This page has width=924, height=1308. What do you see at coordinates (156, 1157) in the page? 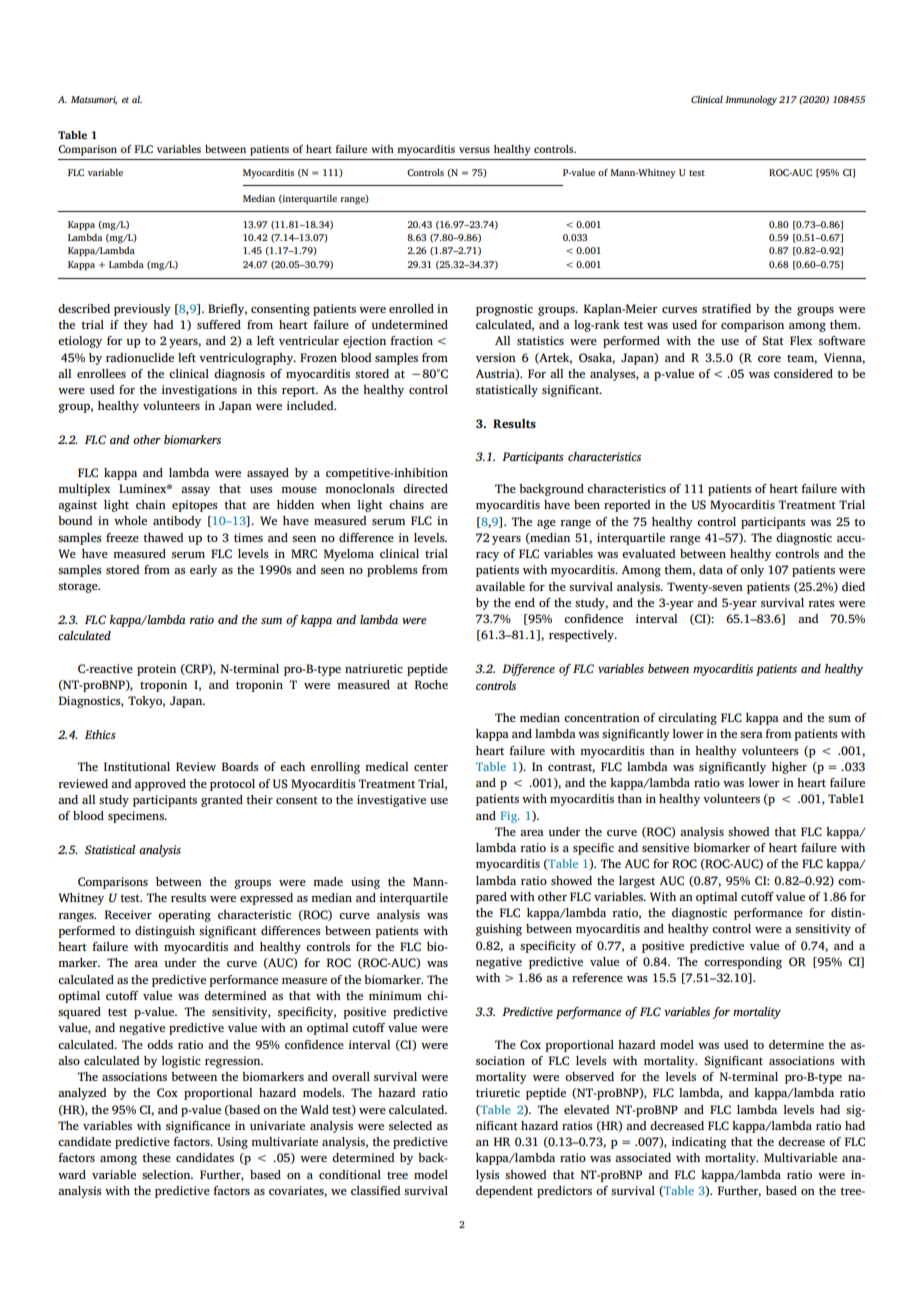
I see `these` at bounding box center [156, 1157].
